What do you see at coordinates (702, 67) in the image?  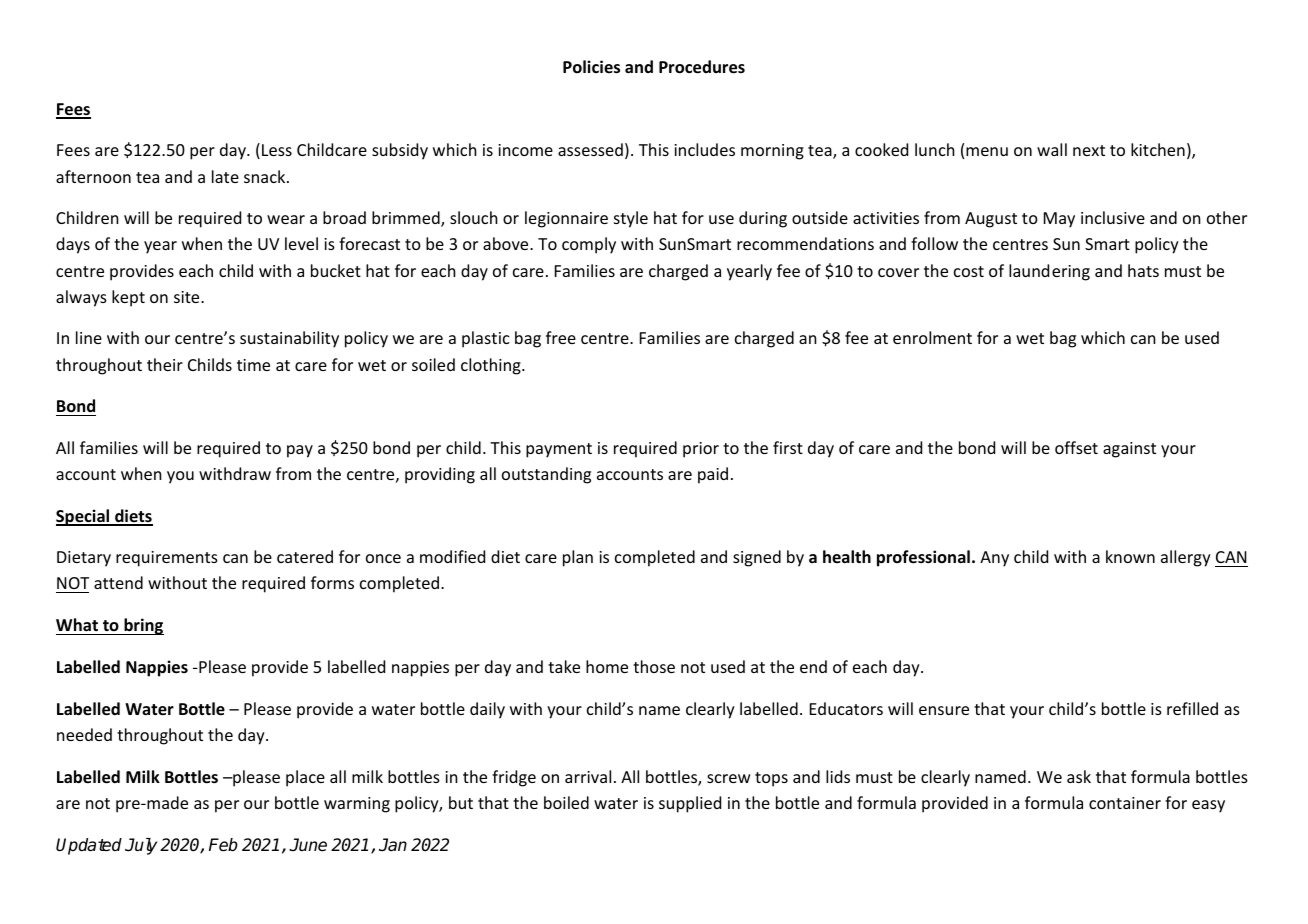 I see `Procedures` at bounding box center [702, 67].
